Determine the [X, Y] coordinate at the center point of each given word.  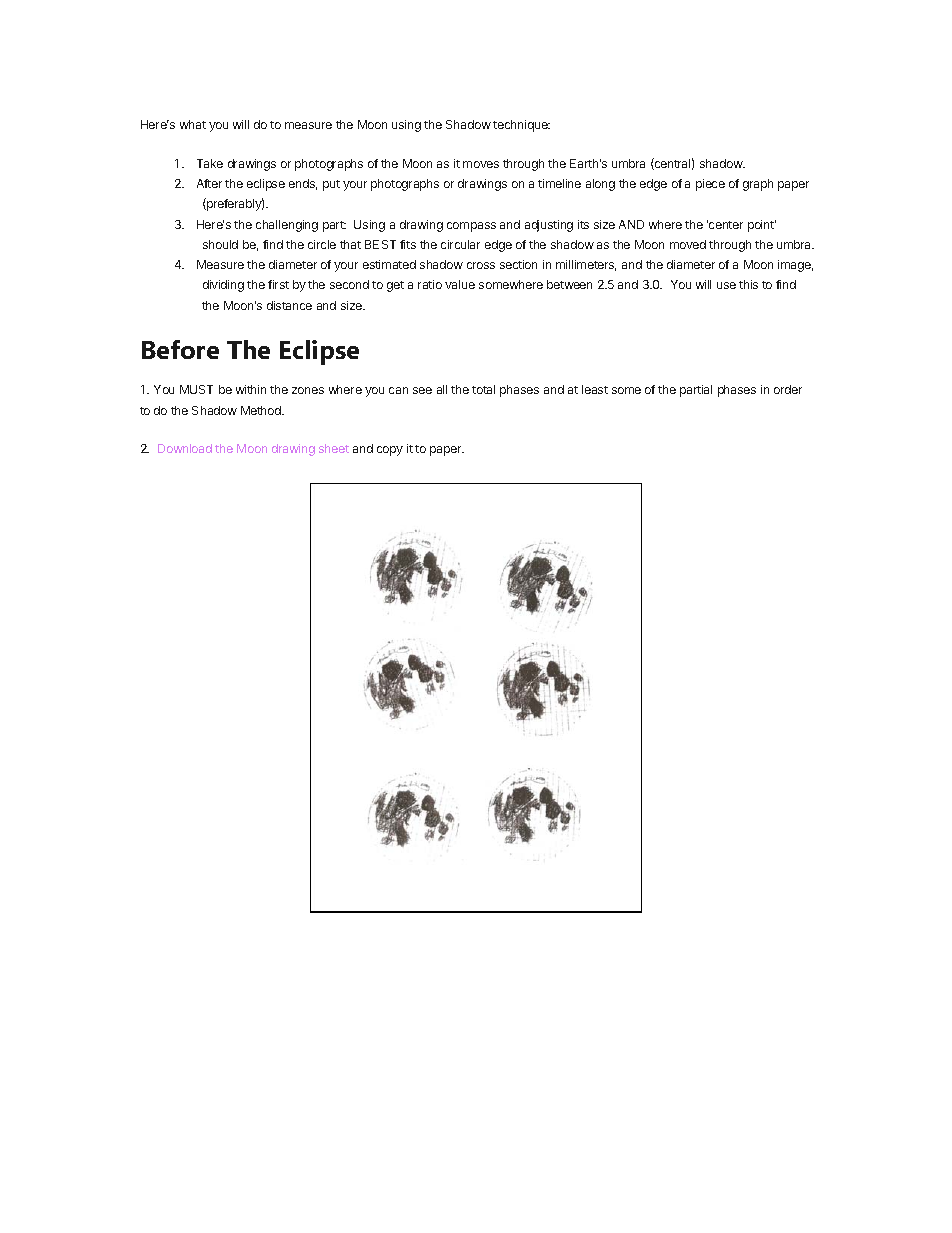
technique [521, 126]
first [278, 284]
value [460, 284]
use [726, 285]
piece [710, 185]
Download [185, 448]
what [193, 124]
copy [390, 451]
